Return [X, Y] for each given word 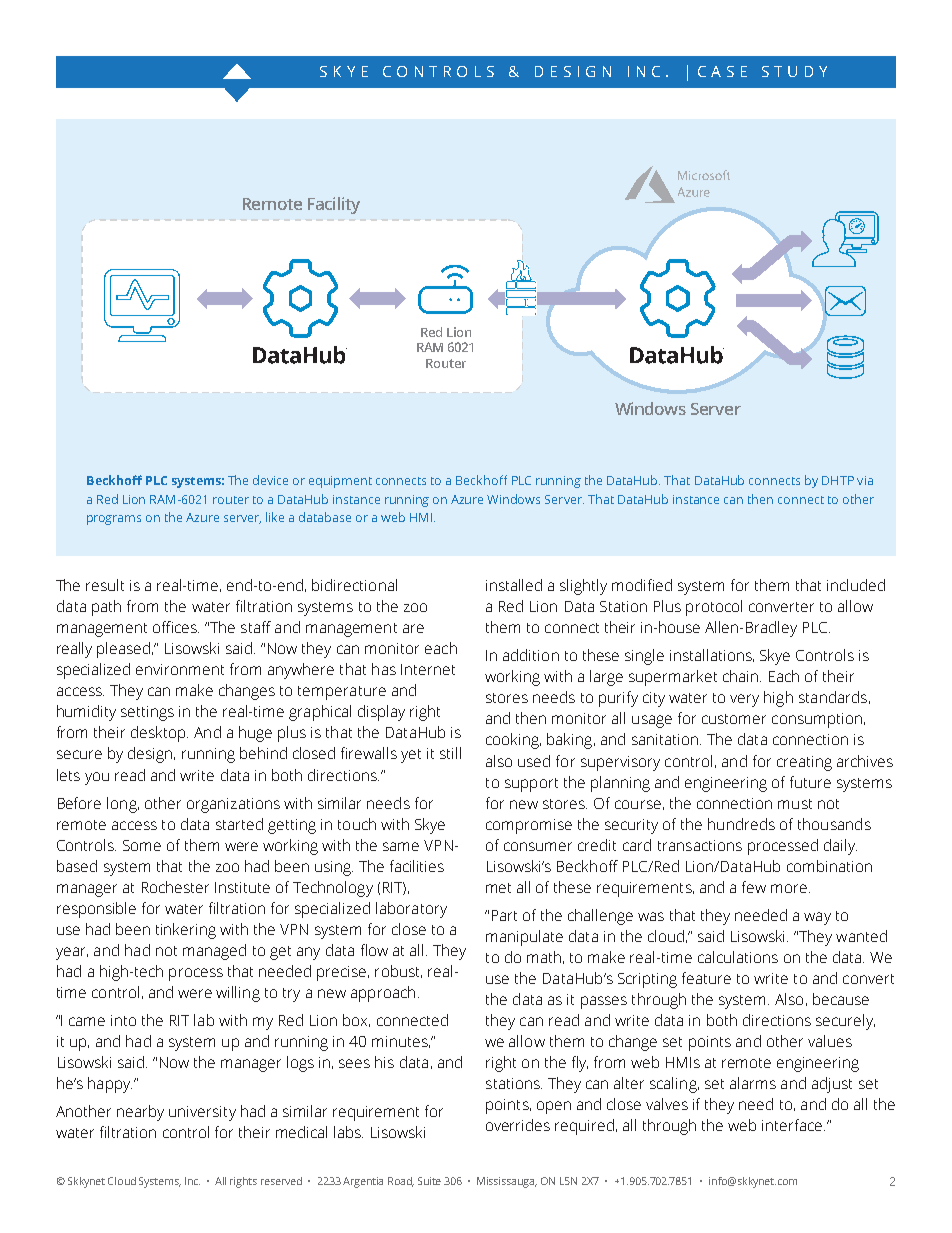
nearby [140, 1113]
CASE [722, 71]
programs [114, 520]
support [531, 785]
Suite [429, 1181]
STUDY [794, 71]
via [865, 480]
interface [793, 1125]
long [123, 805]
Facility [334, 205]
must [795, 804]
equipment [340, 482]
